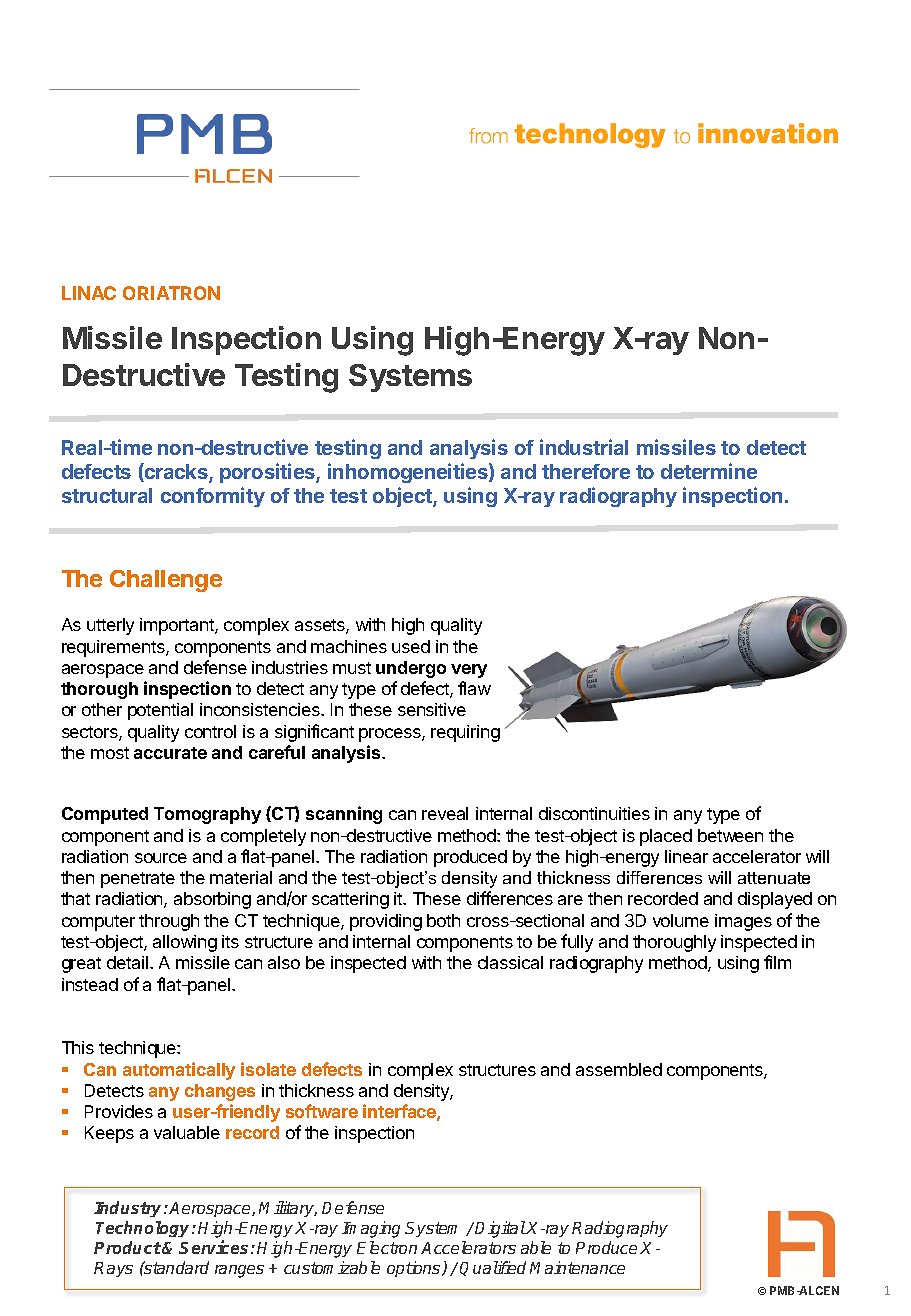  Describe the element at coordinates (144, 1229) in the page. I see `Technology` at that location.
